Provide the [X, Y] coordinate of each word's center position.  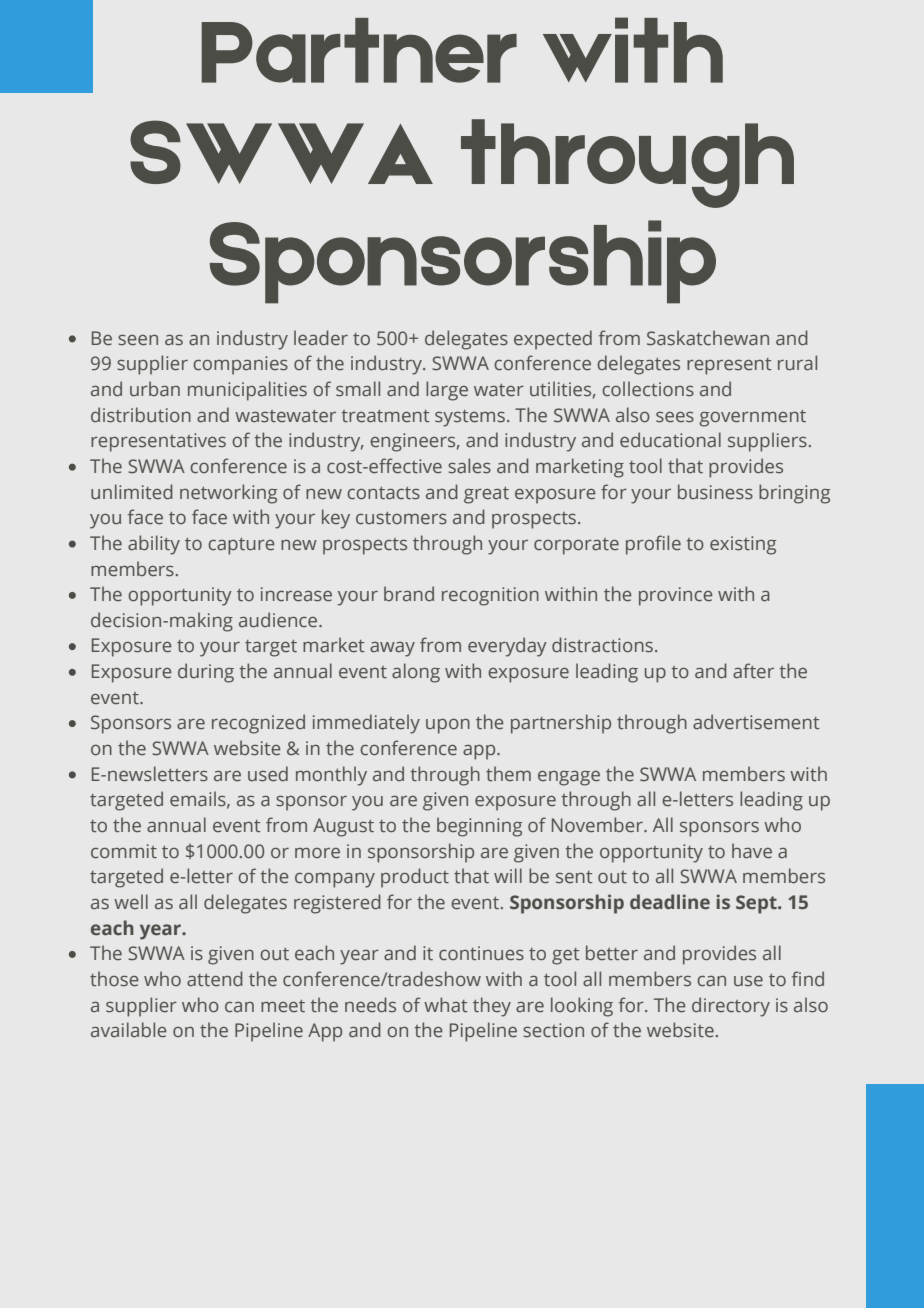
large [447, 391]
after [753, 671]
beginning [479, 827]
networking [228, 494]
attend [215, 979]
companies [240, 365]
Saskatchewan [708, 338]
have [752, 851]
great [486, 495]
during [206, 673]
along [416, 673]
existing [743, 545]
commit [124, 851]
